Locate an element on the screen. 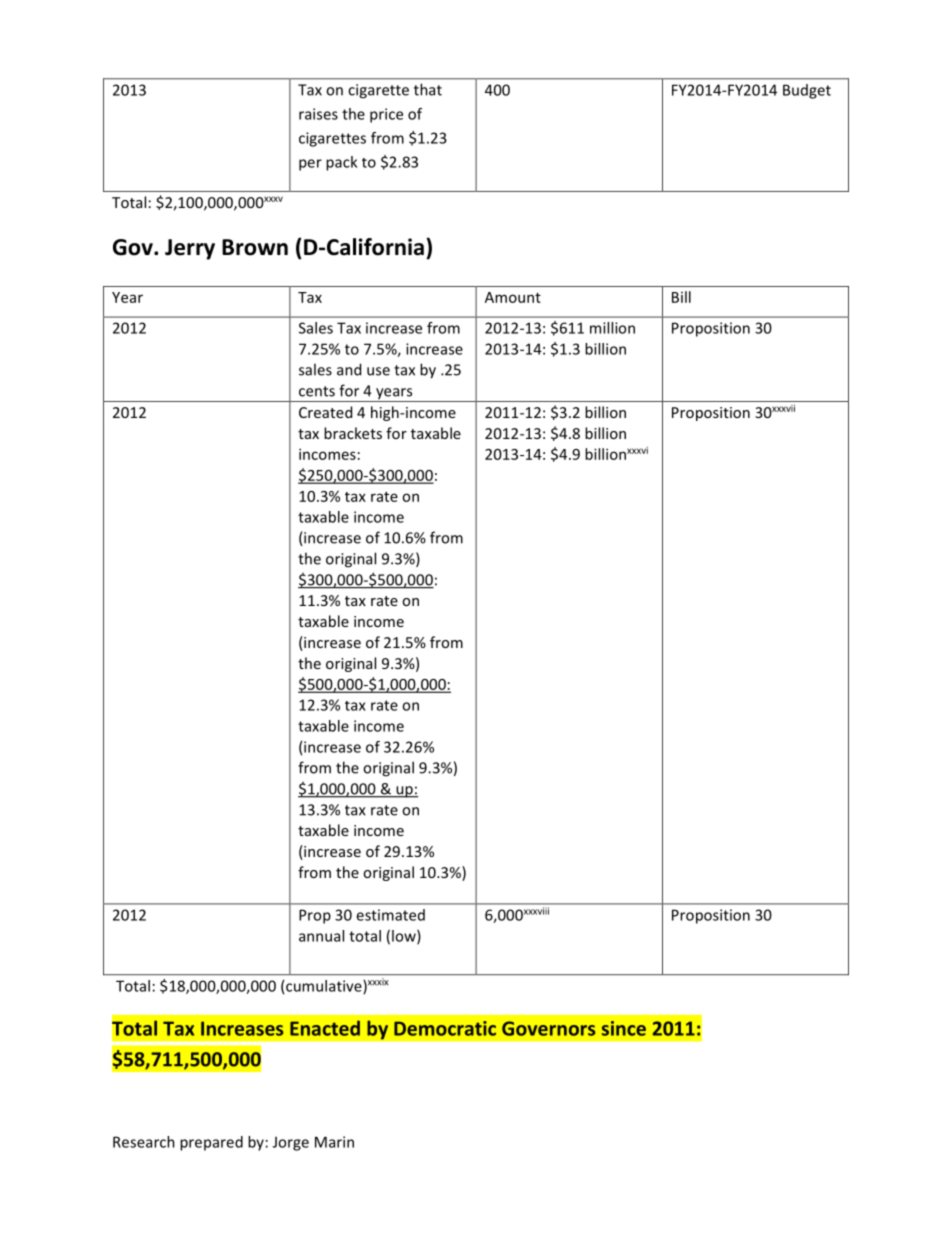  Democratic is located at coordinates (445, 1028).
